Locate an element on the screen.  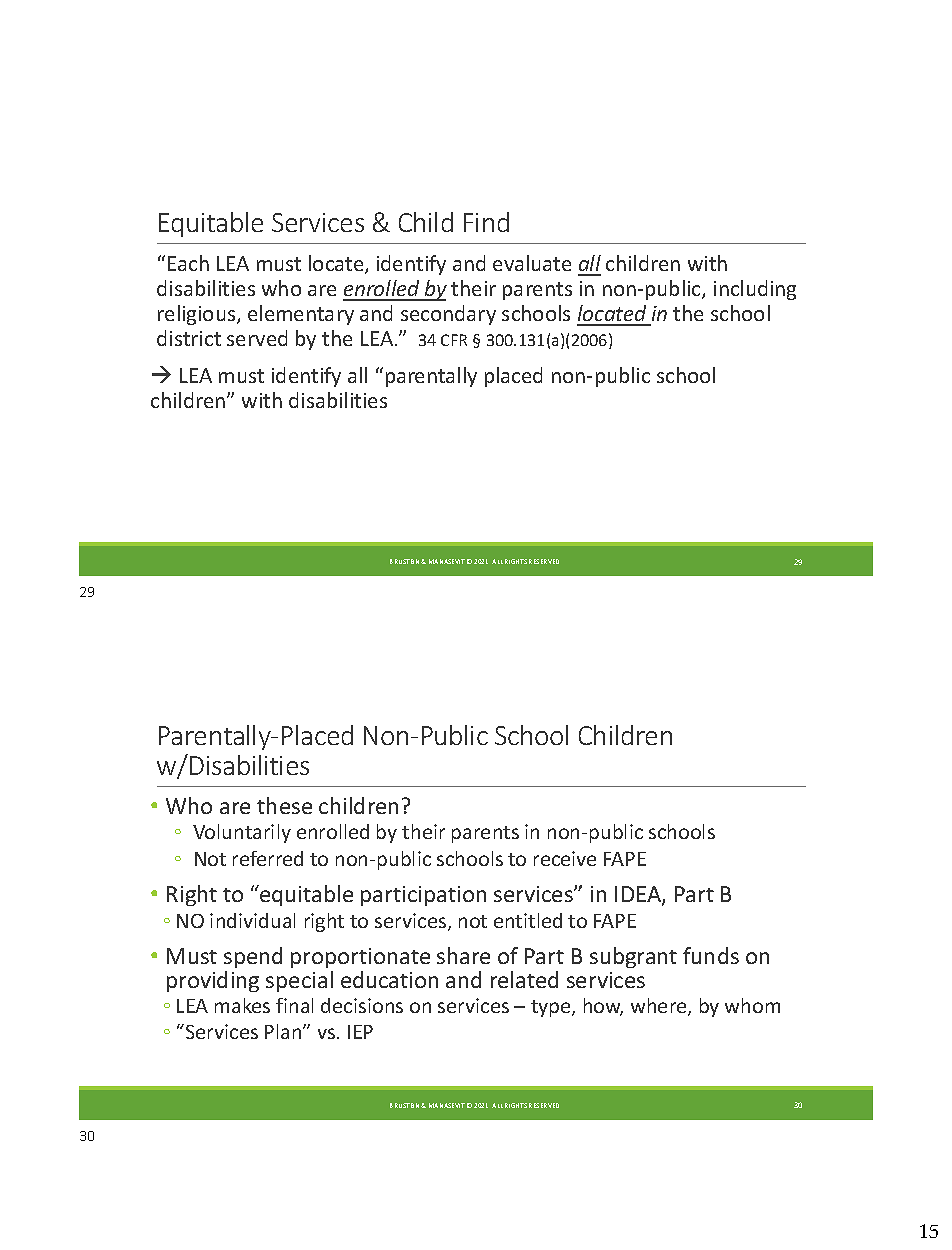
funds is located at coordinates (711, 955).
